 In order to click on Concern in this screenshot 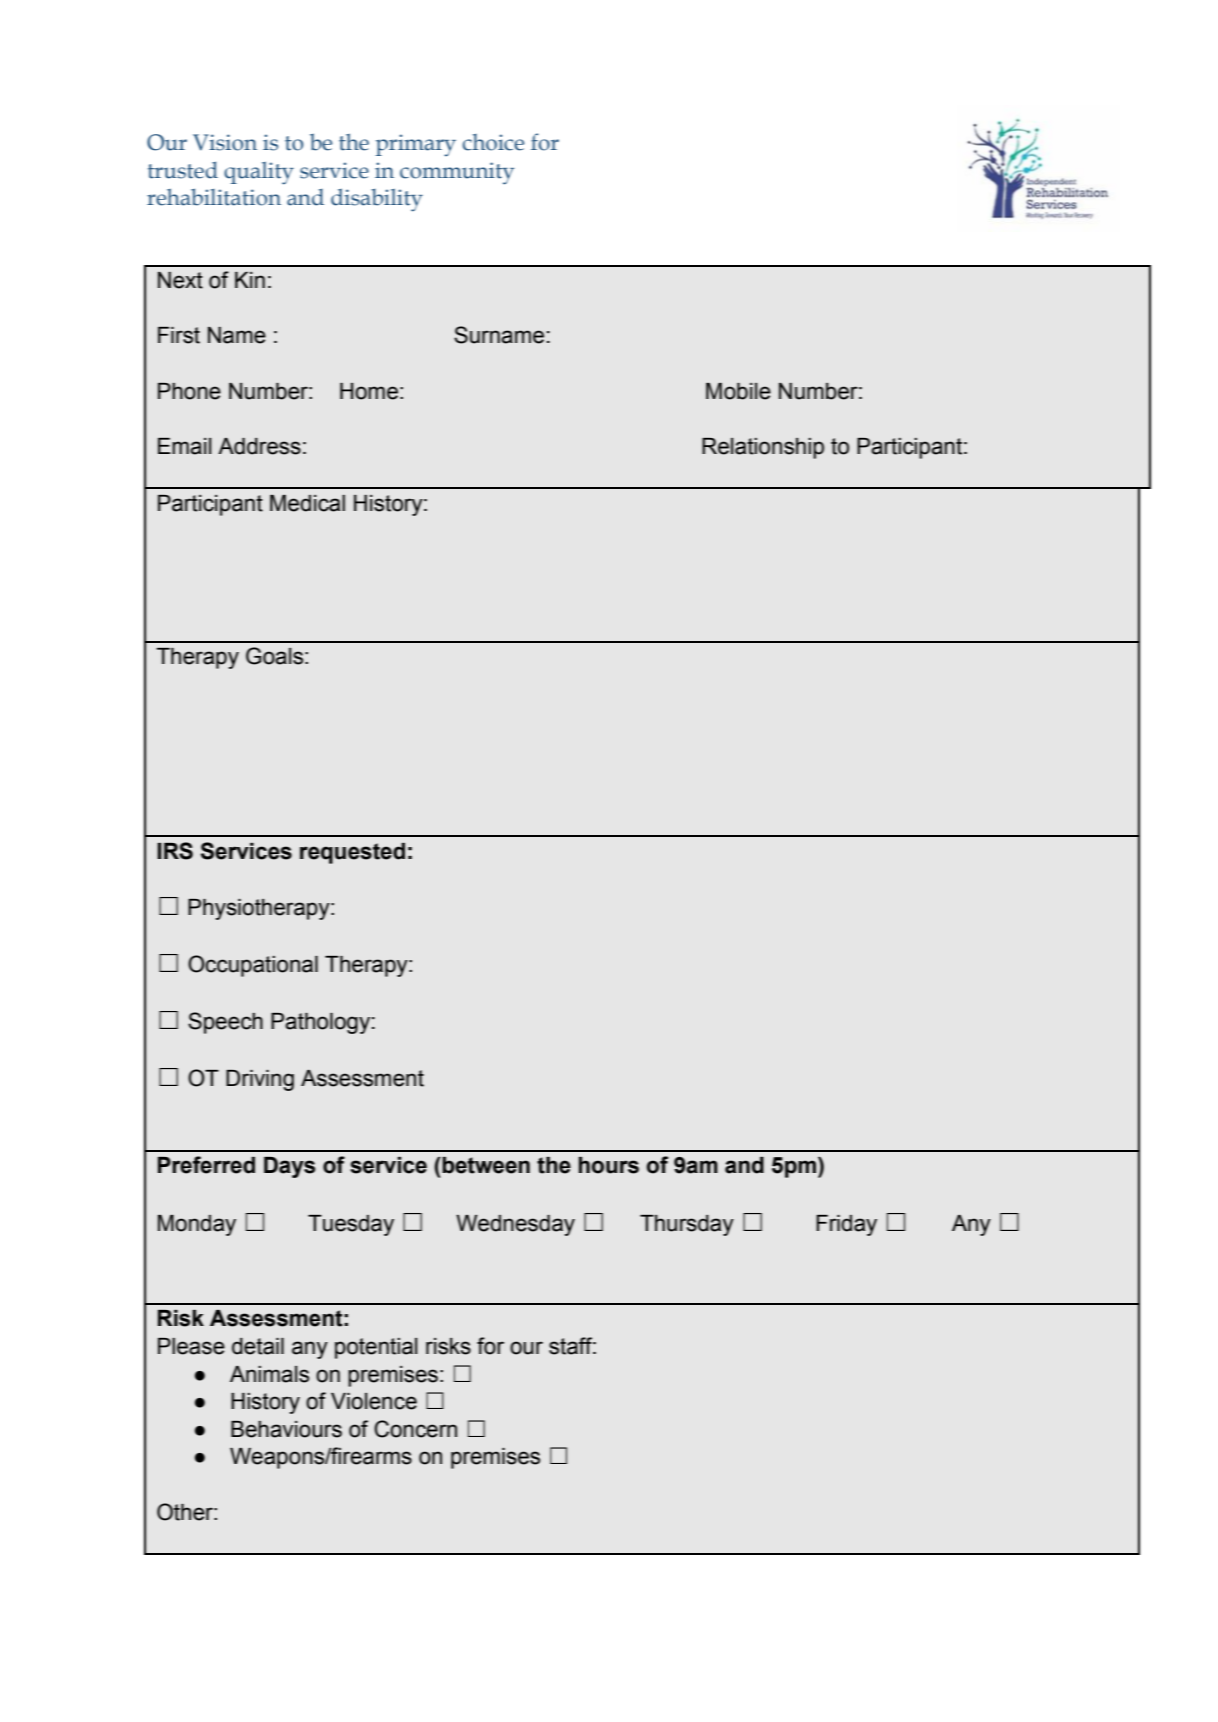, I will do `click(415, 1429)`.
